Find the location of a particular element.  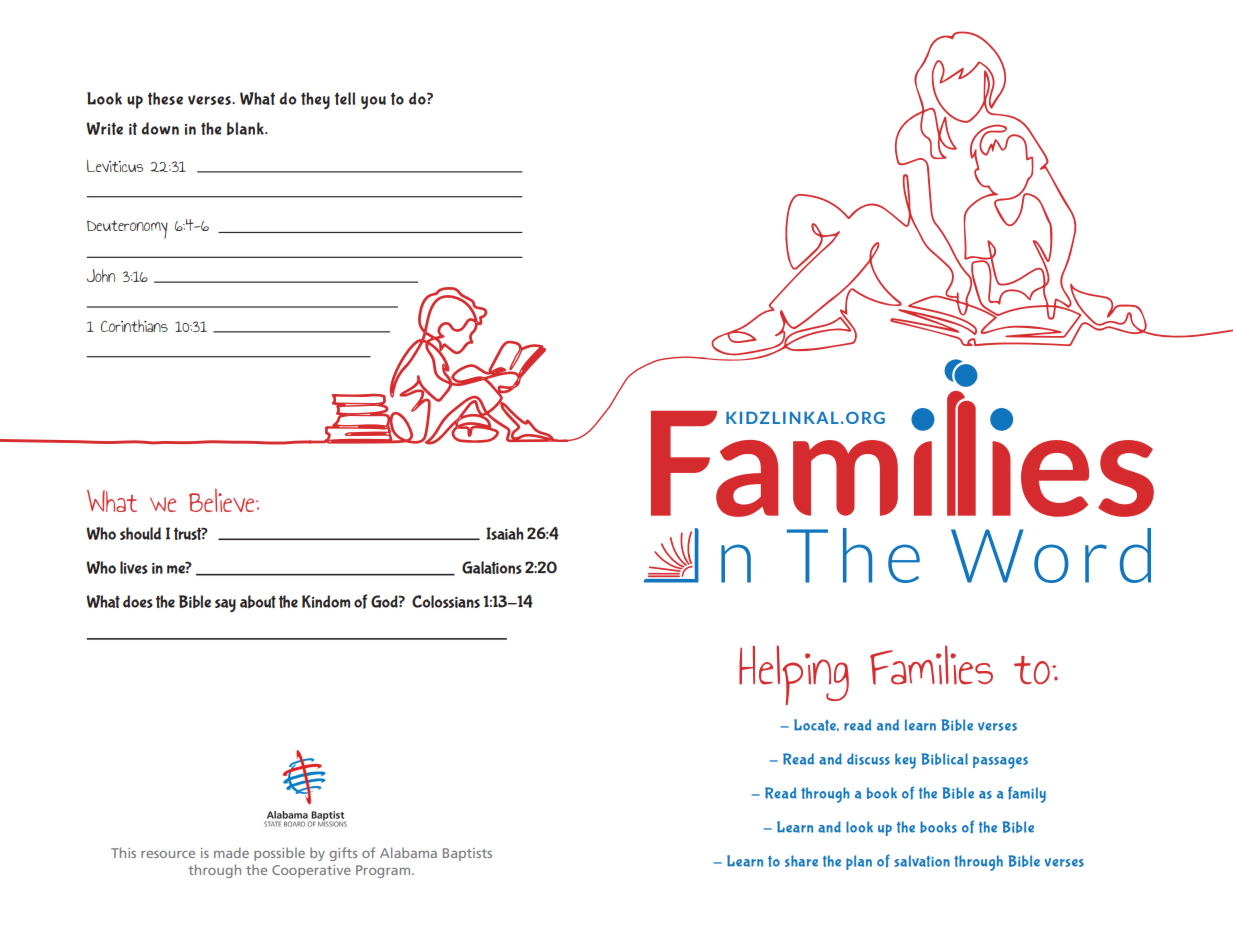

tell is located at coordinates (345, 98).
